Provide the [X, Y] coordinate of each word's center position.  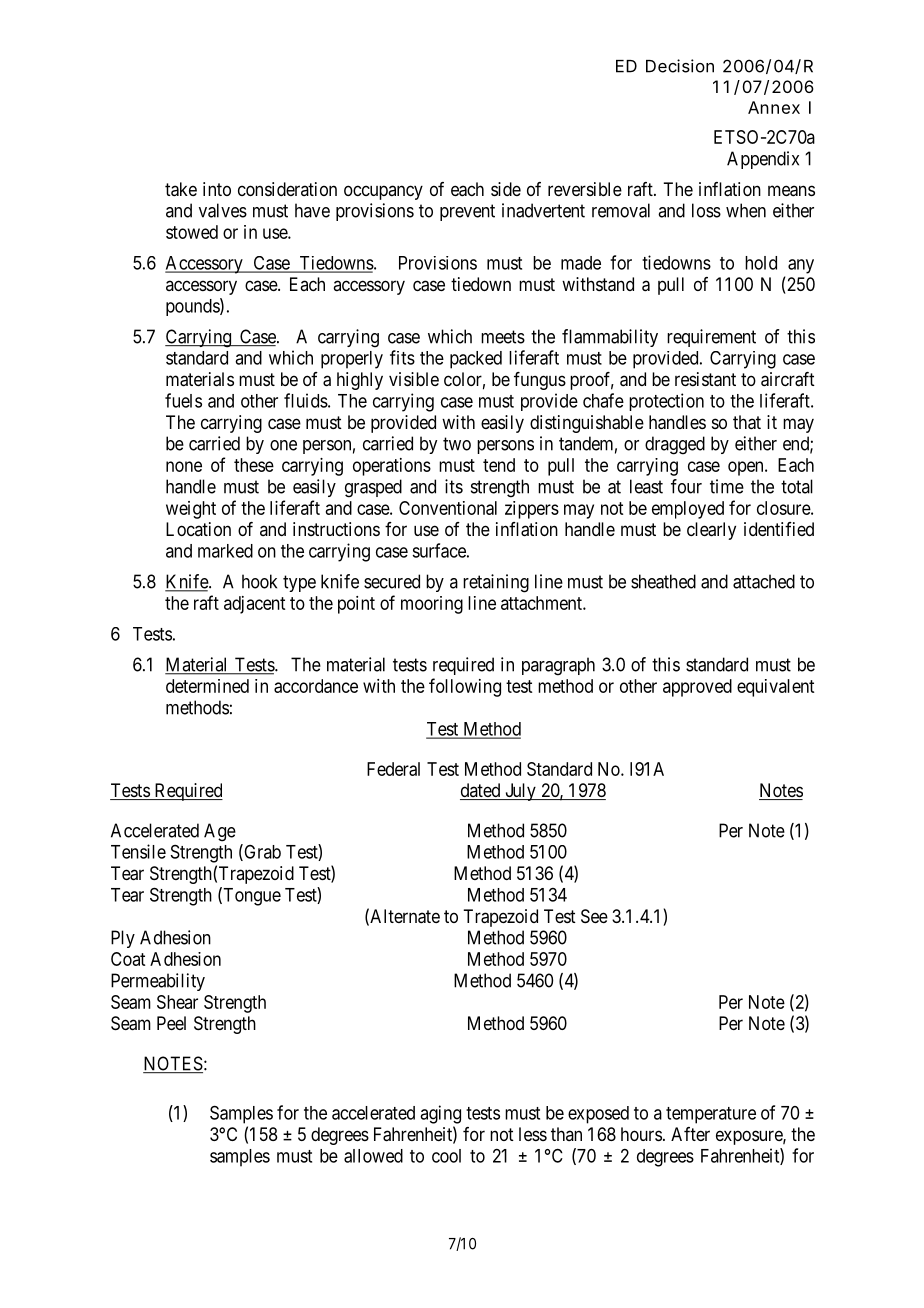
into [217, 189]
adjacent [254, 605]
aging [440, 1114]
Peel [171, 1023]
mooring [432, 605]
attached [764, 581]
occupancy [383, 192]
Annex [774, 107]
